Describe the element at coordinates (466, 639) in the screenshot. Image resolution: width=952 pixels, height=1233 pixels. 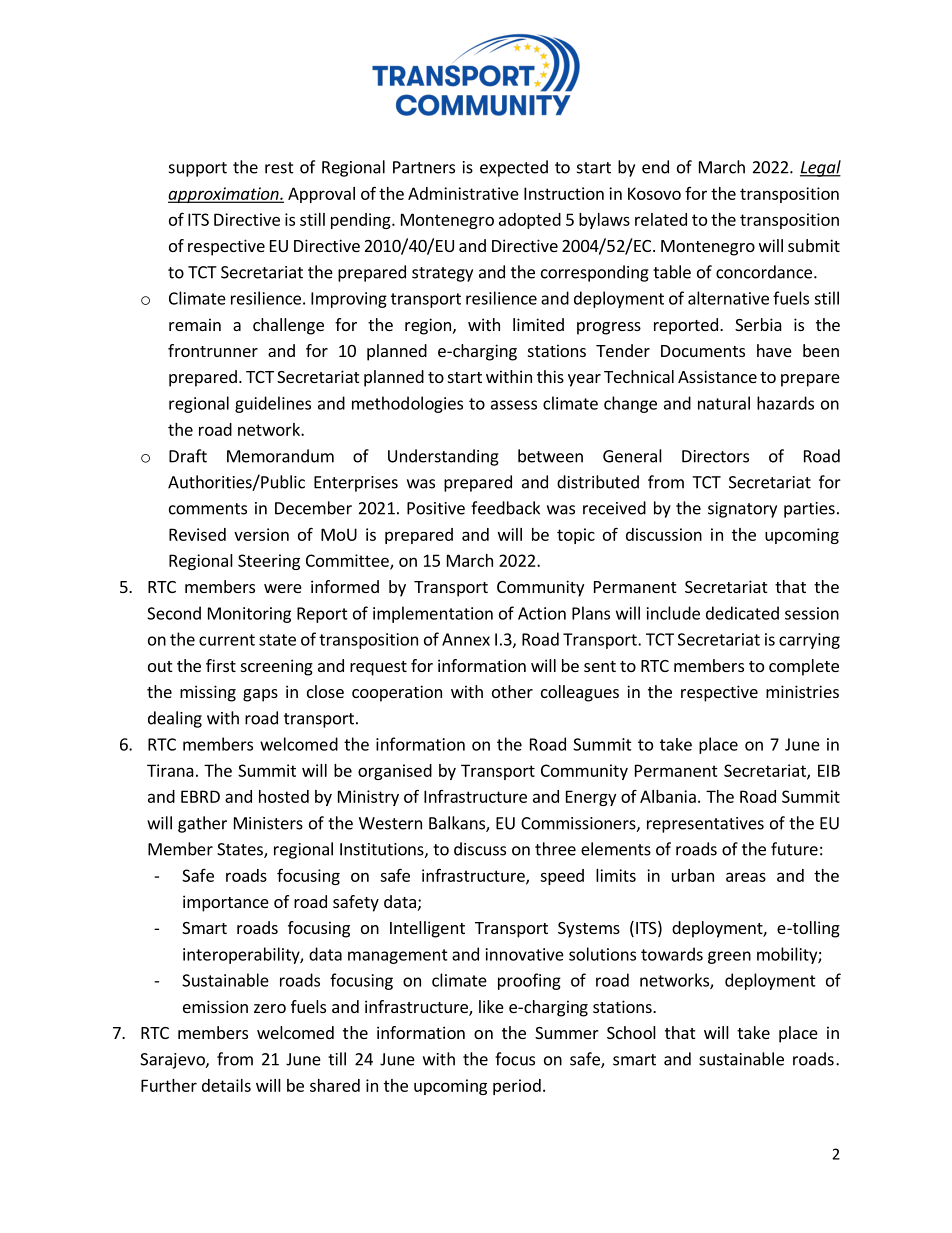
I see `Annex` at that location.
